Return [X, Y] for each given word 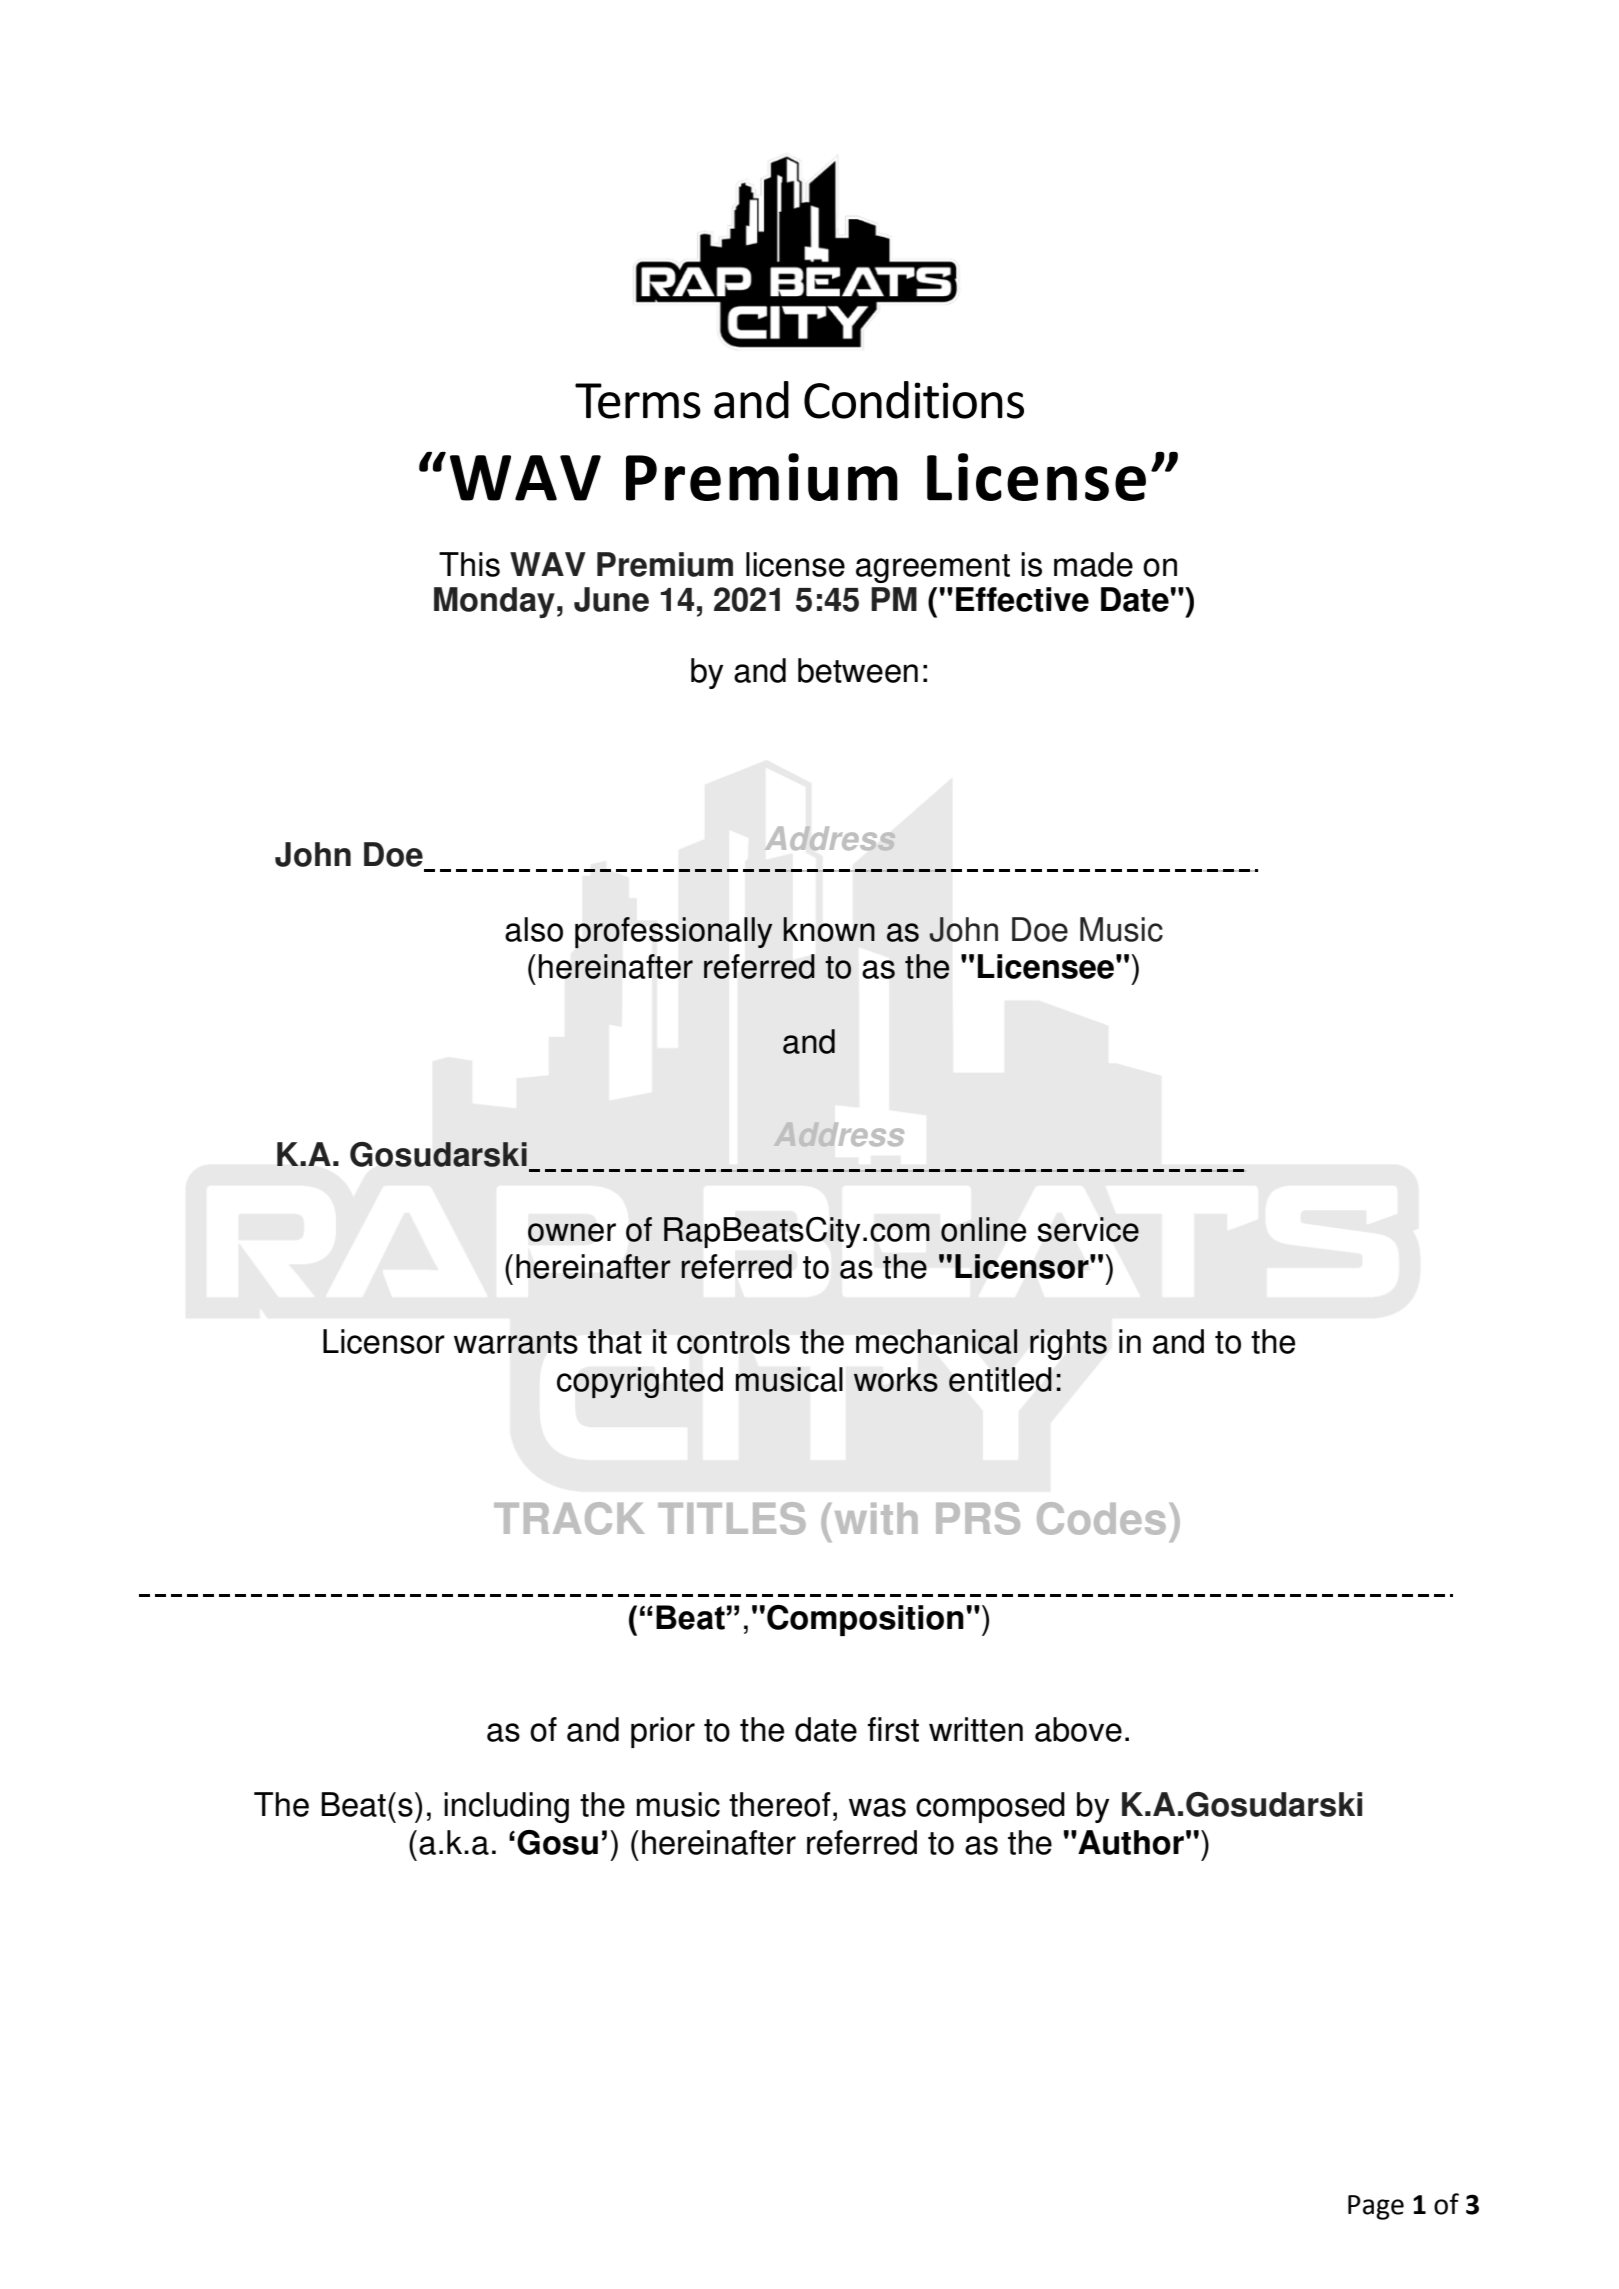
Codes [1101, 1518]
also [534, 929]
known [829, 929]
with [876, 1519]
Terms [638, 401]
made [1093, 564]
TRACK [569, 1518]
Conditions [914, 400]
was [877, 1807]
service [1088, 1229]
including [506, 1807]
